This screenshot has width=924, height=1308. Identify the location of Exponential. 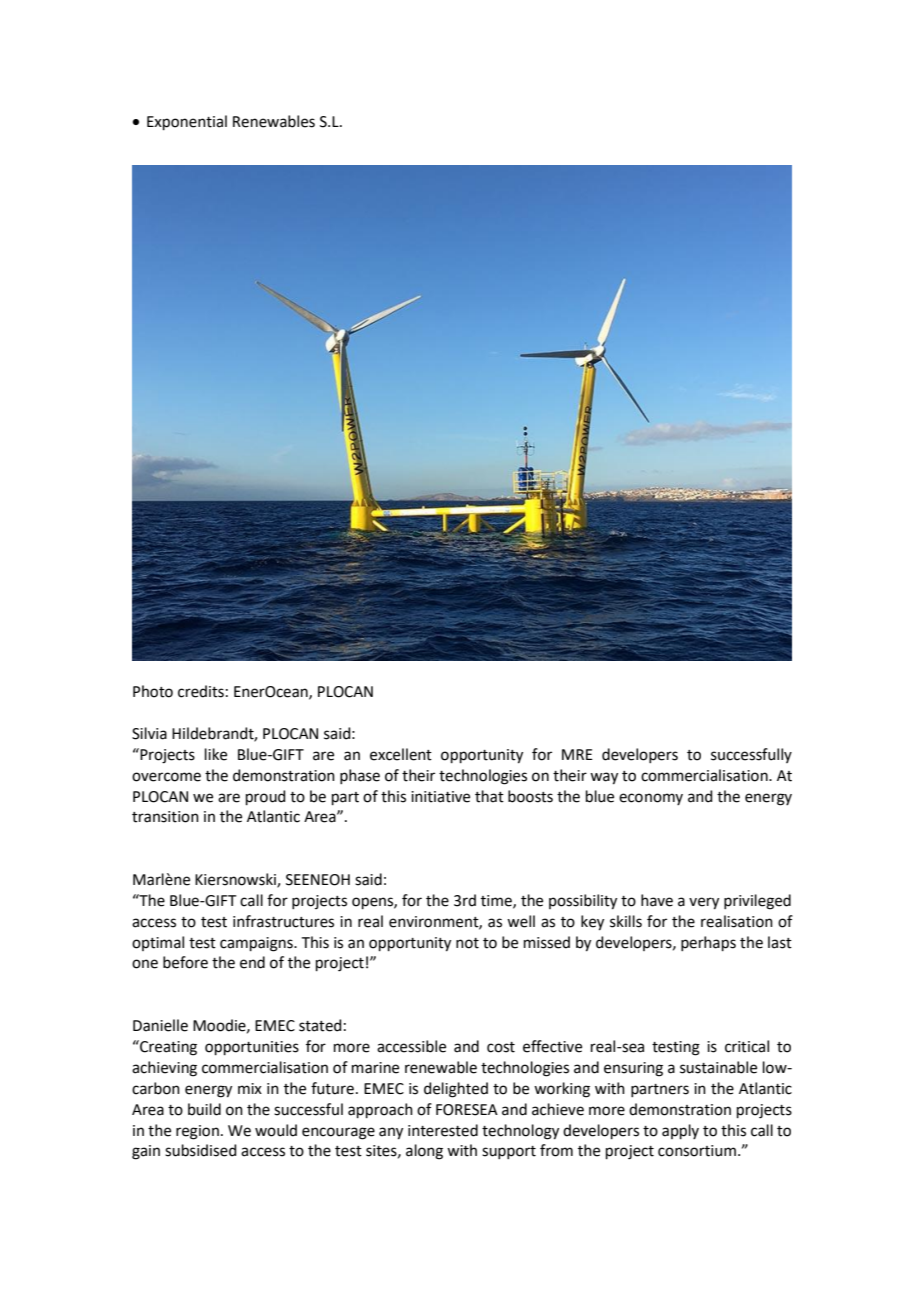
(187, 122).
